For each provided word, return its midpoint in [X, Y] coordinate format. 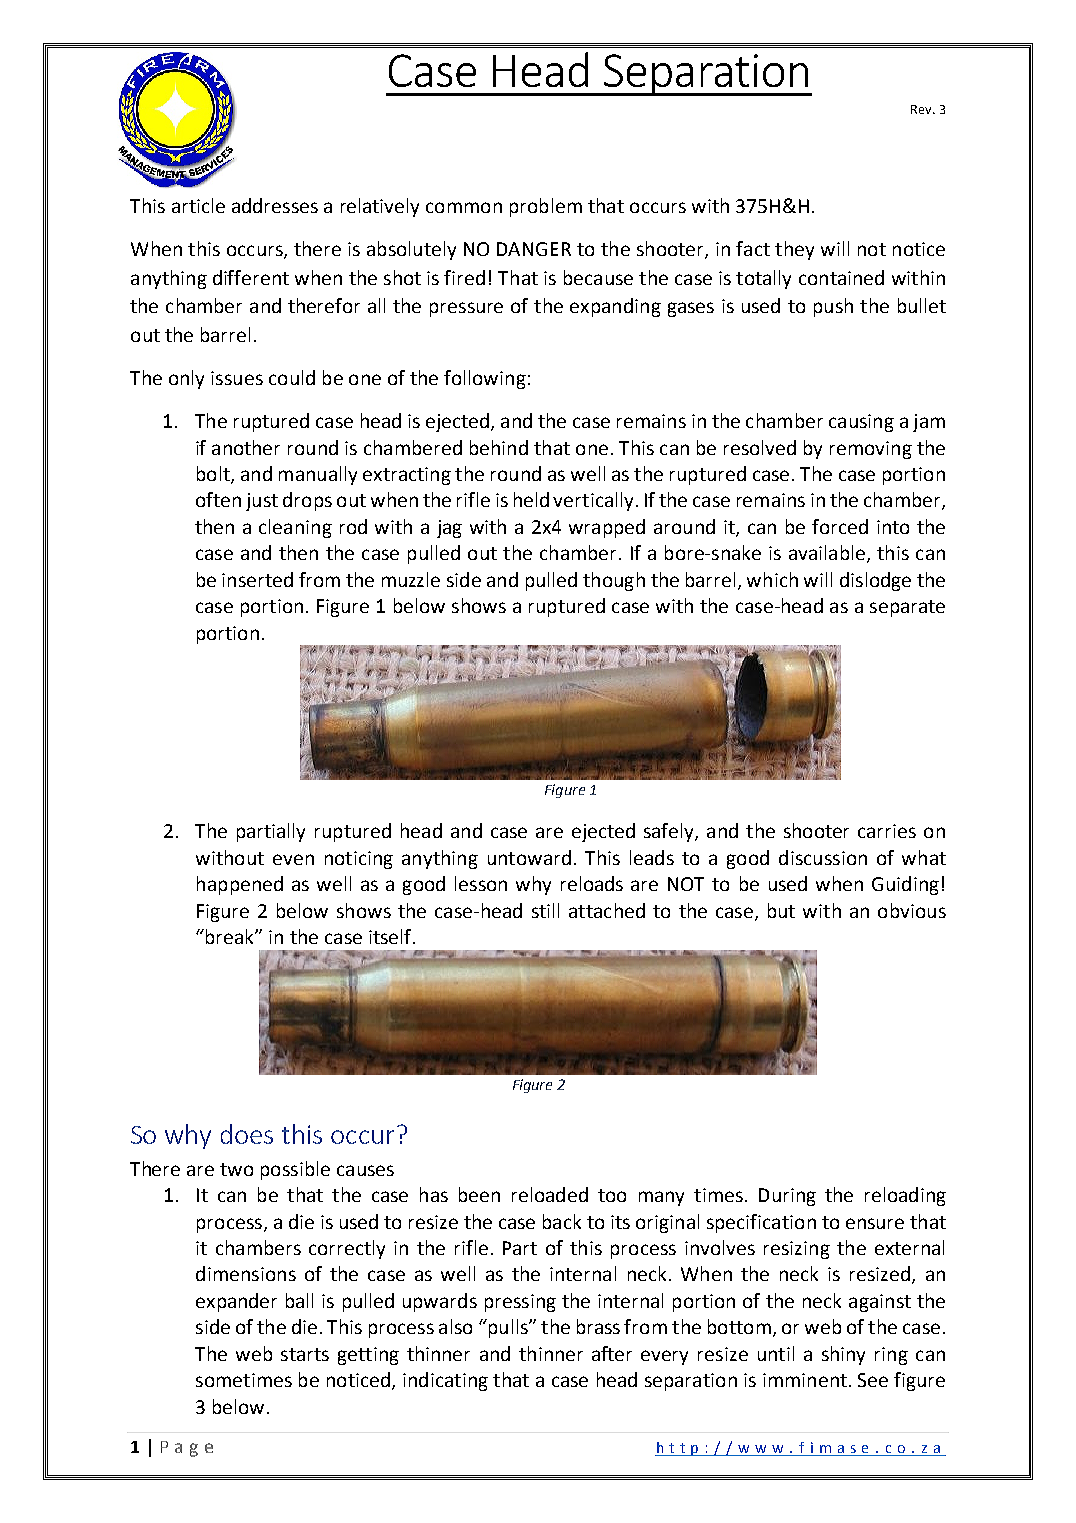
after [612, 1353]
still [545, 910]
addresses [275, 205]
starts [305, 1354]
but [781, 910]
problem [546, 207]
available [827, 552]
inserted [257, 579]
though [614, 581]
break [231, 936]
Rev [922, 109]
